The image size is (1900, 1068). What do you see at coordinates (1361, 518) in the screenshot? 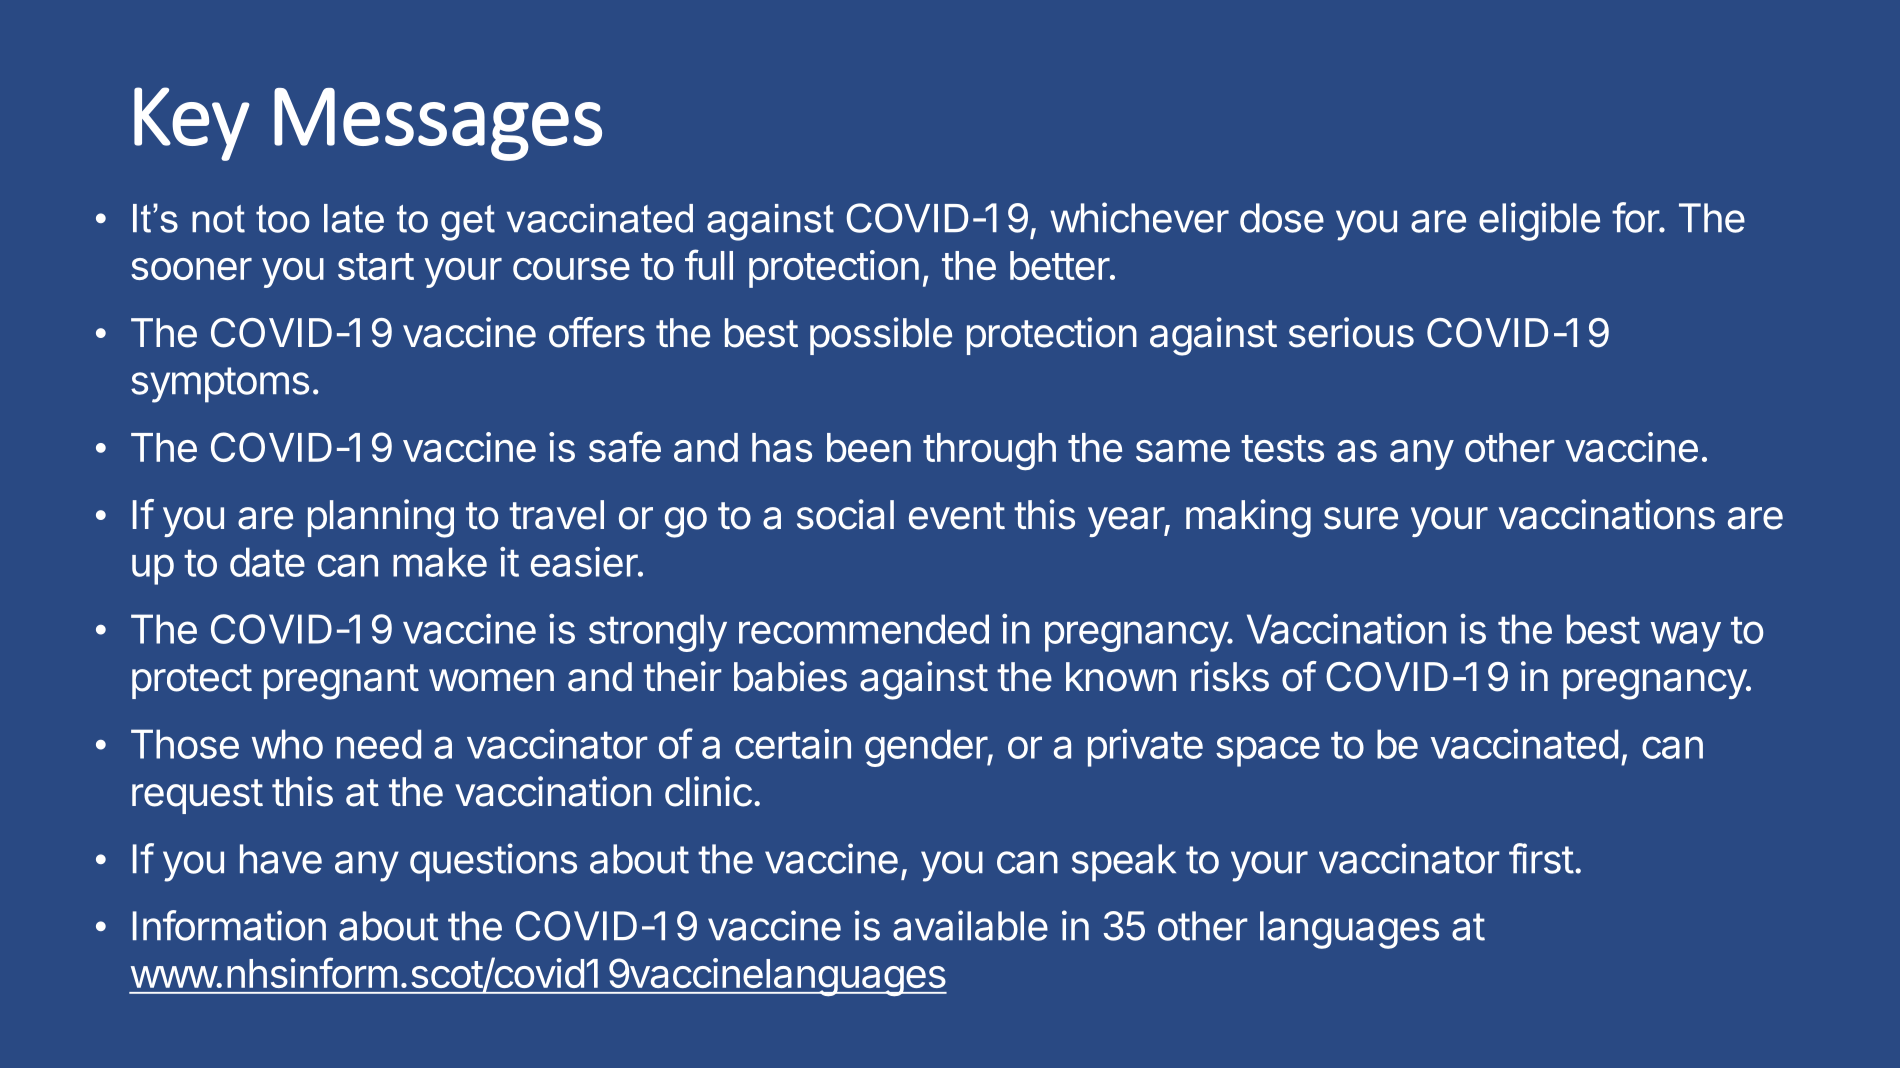
I see `sure` at bounding box center [1361, 518].
